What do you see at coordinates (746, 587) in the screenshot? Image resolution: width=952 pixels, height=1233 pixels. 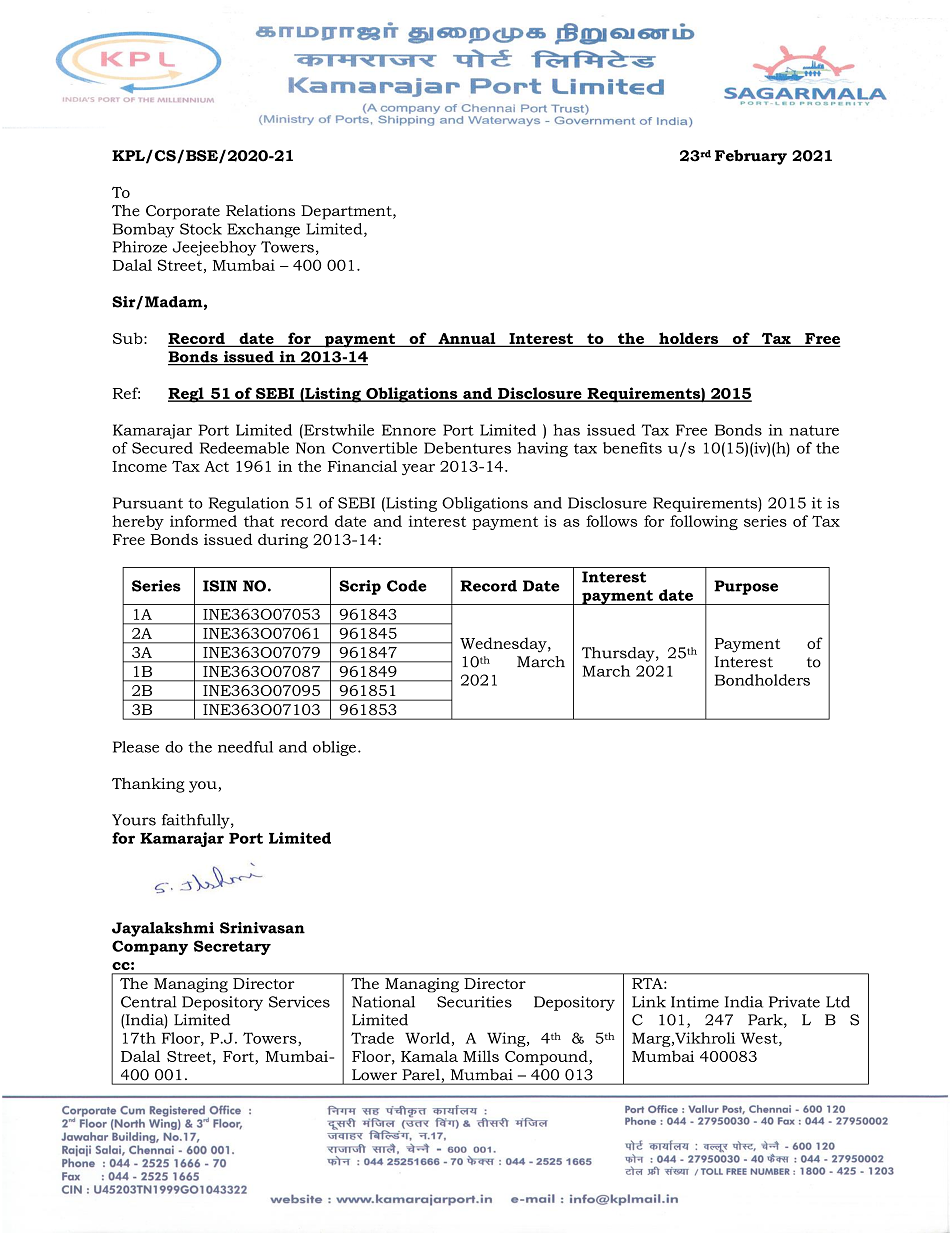 I see `Purpose` at bounding box center [746, 587].
